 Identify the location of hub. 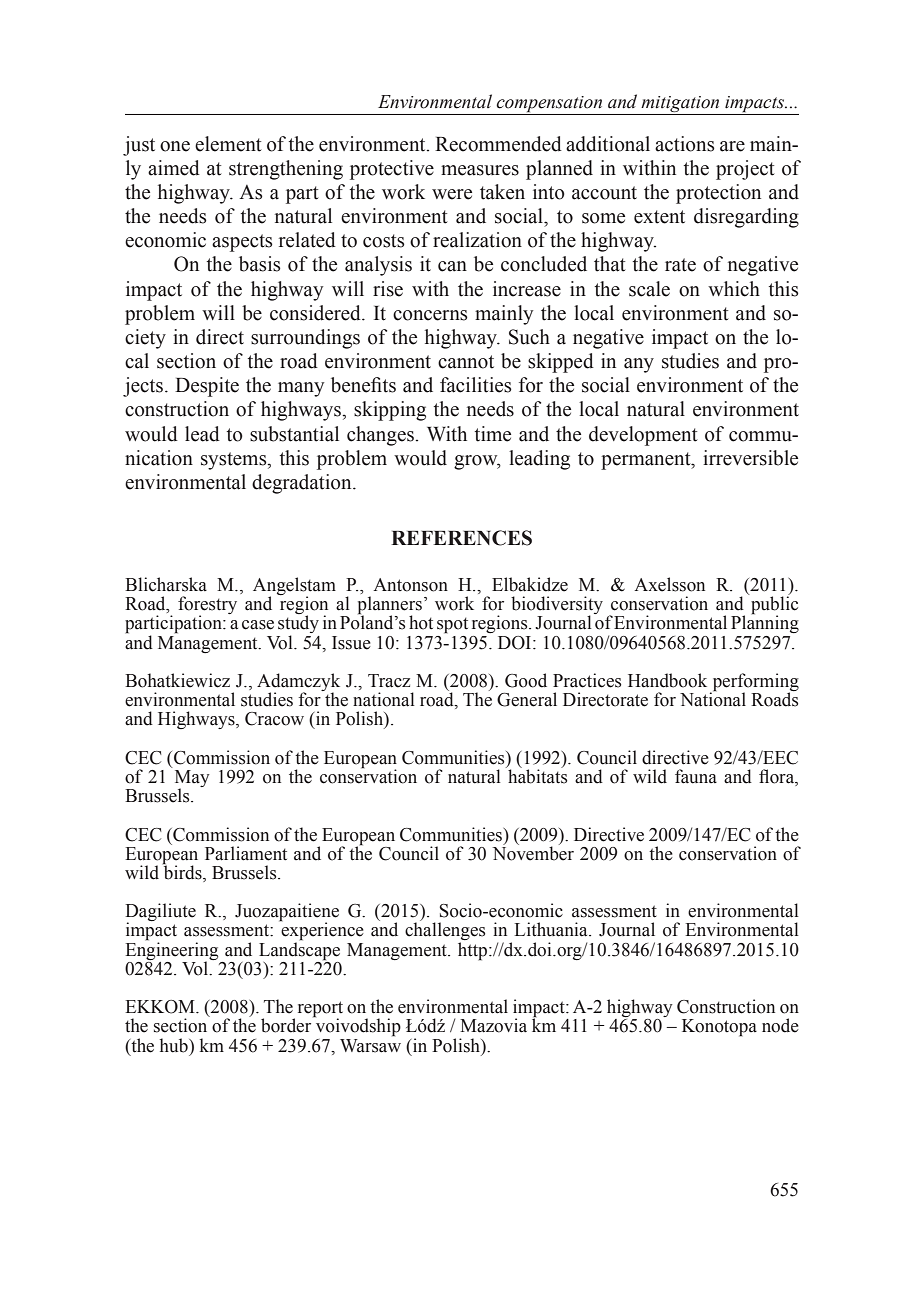
(175, 1045).
